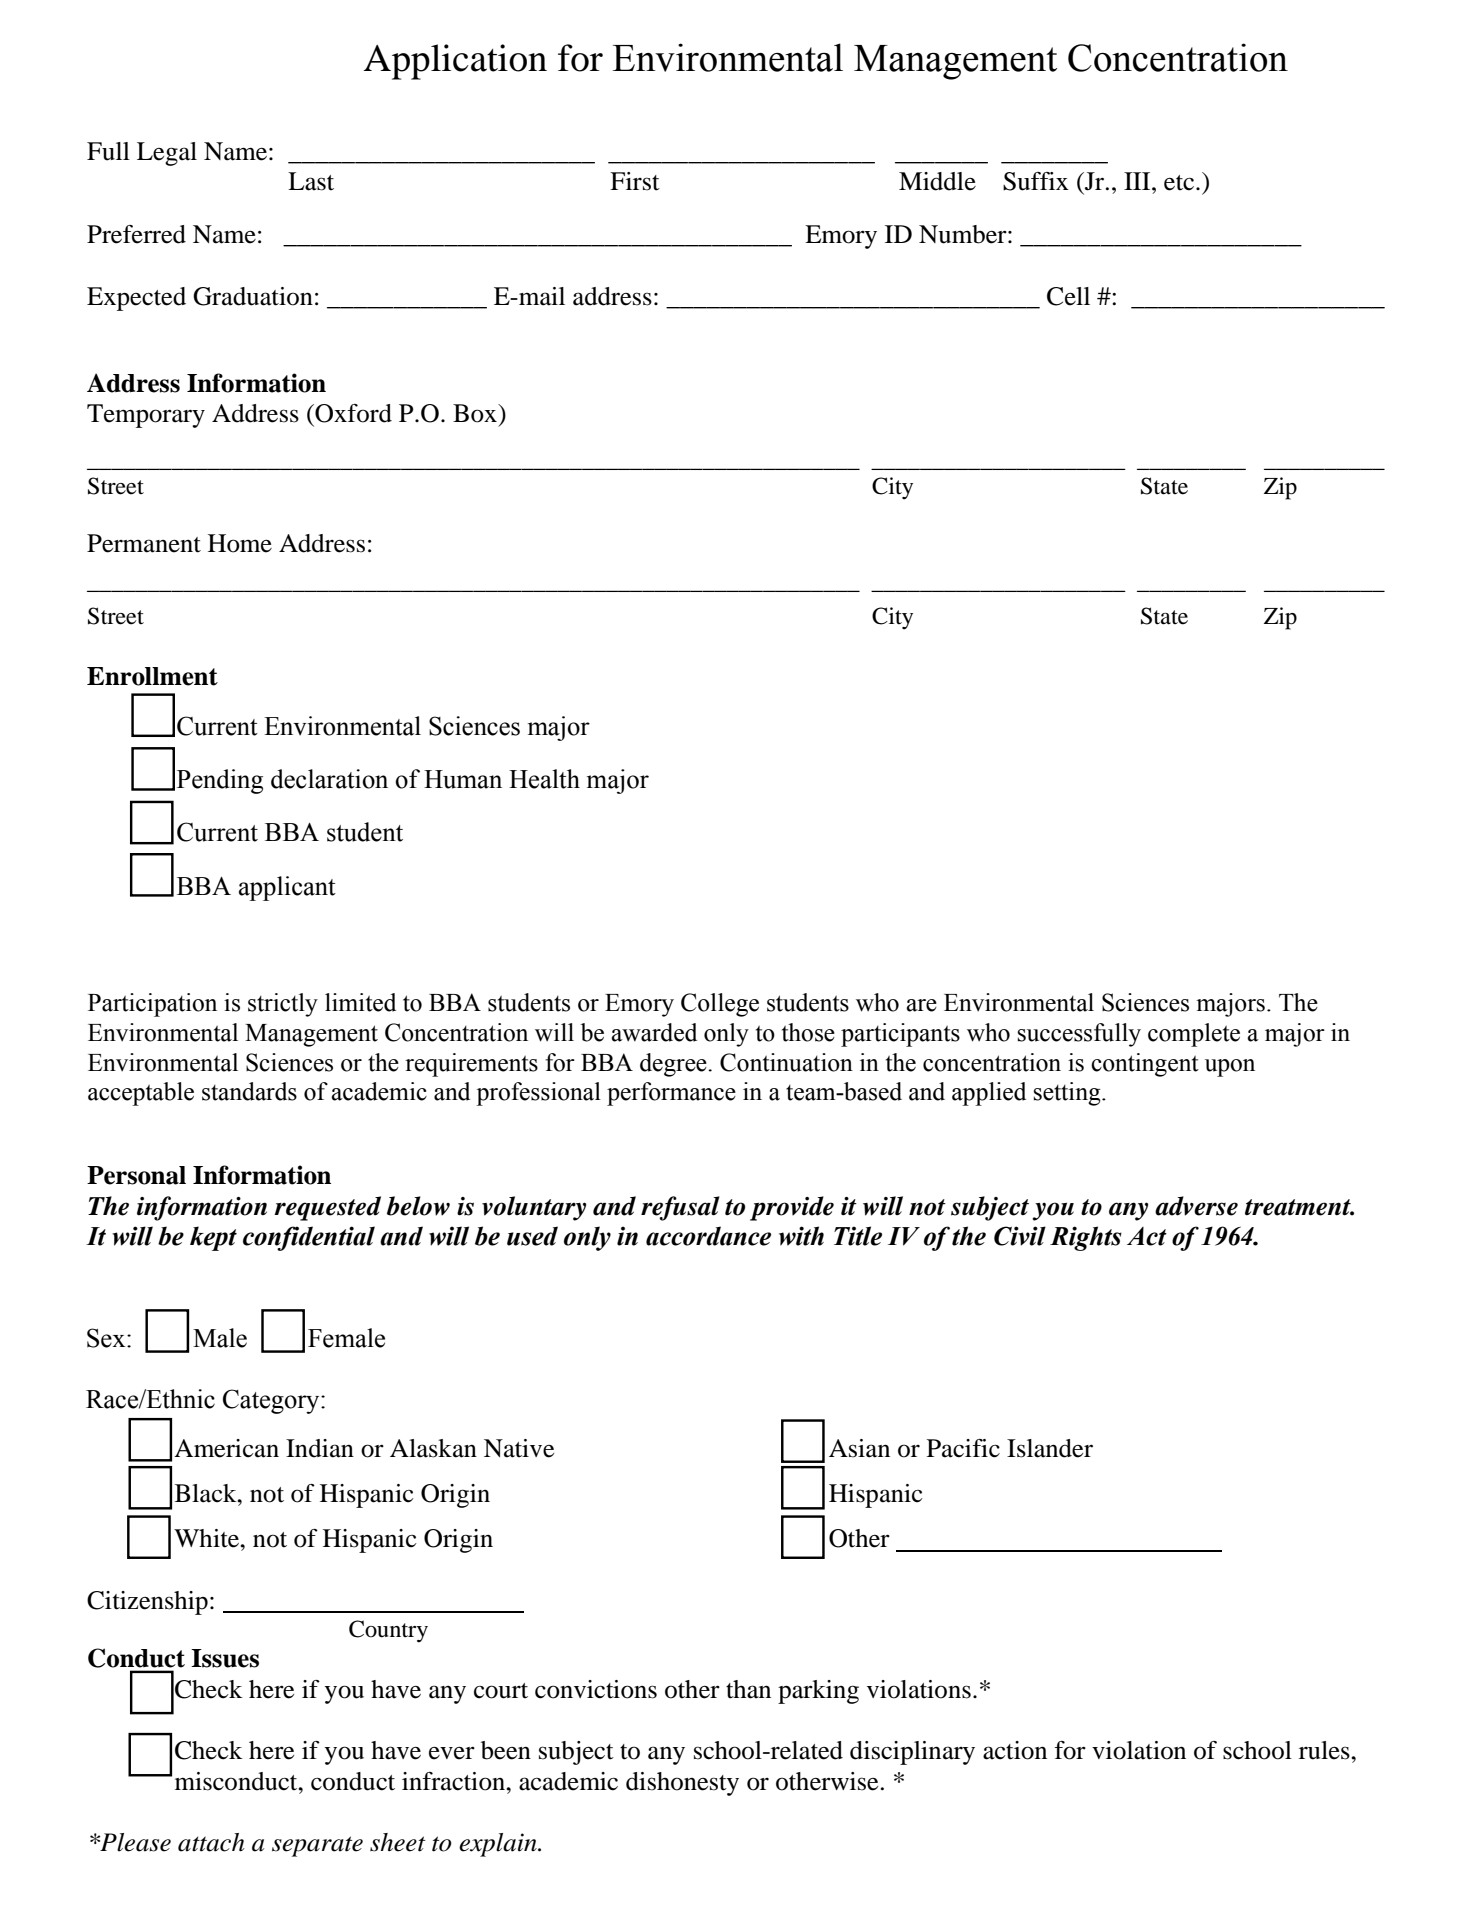  I want to click on accordance, so click(708, 1236).
